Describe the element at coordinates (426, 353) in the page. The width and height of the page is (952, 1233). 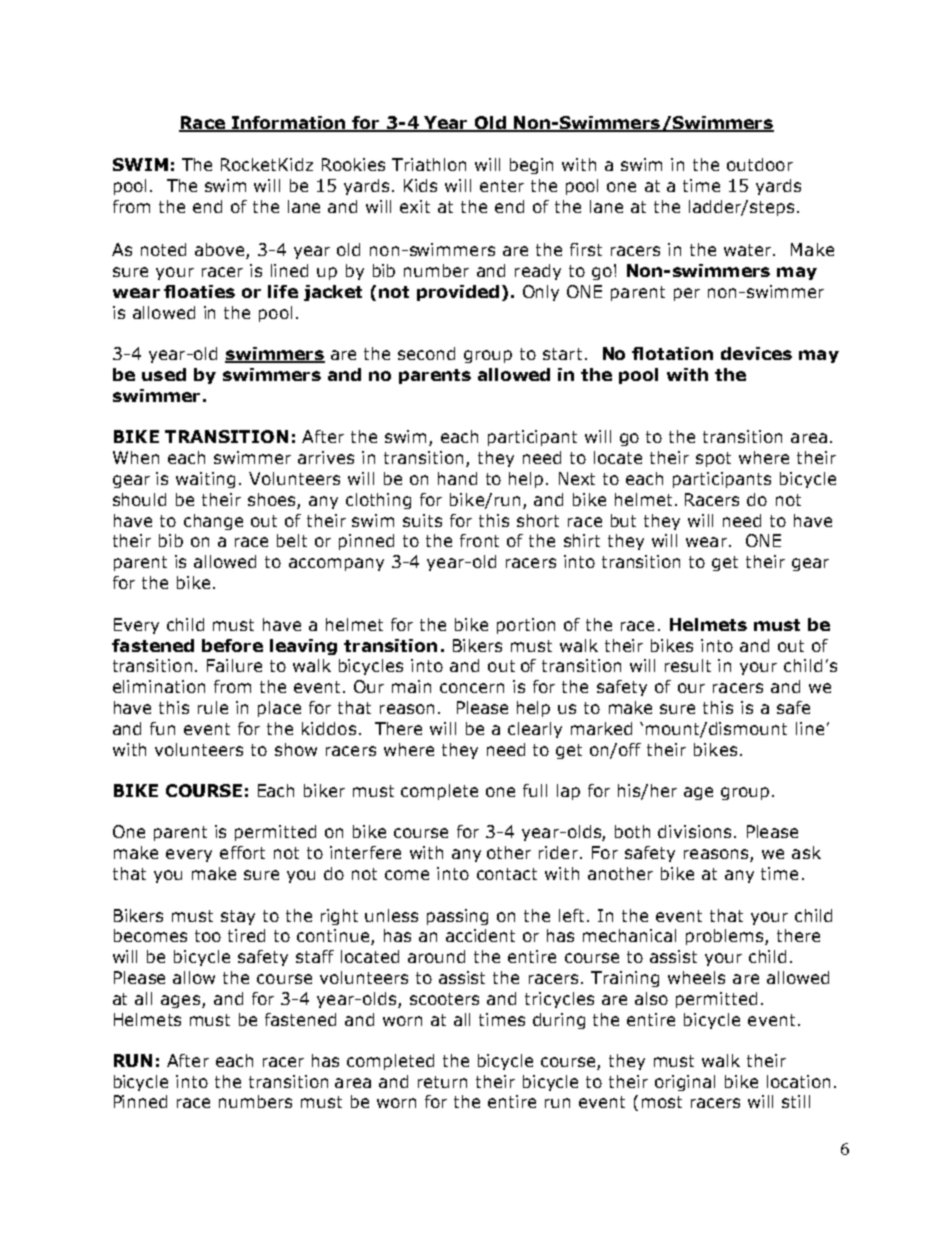
I see `second` at that location.
